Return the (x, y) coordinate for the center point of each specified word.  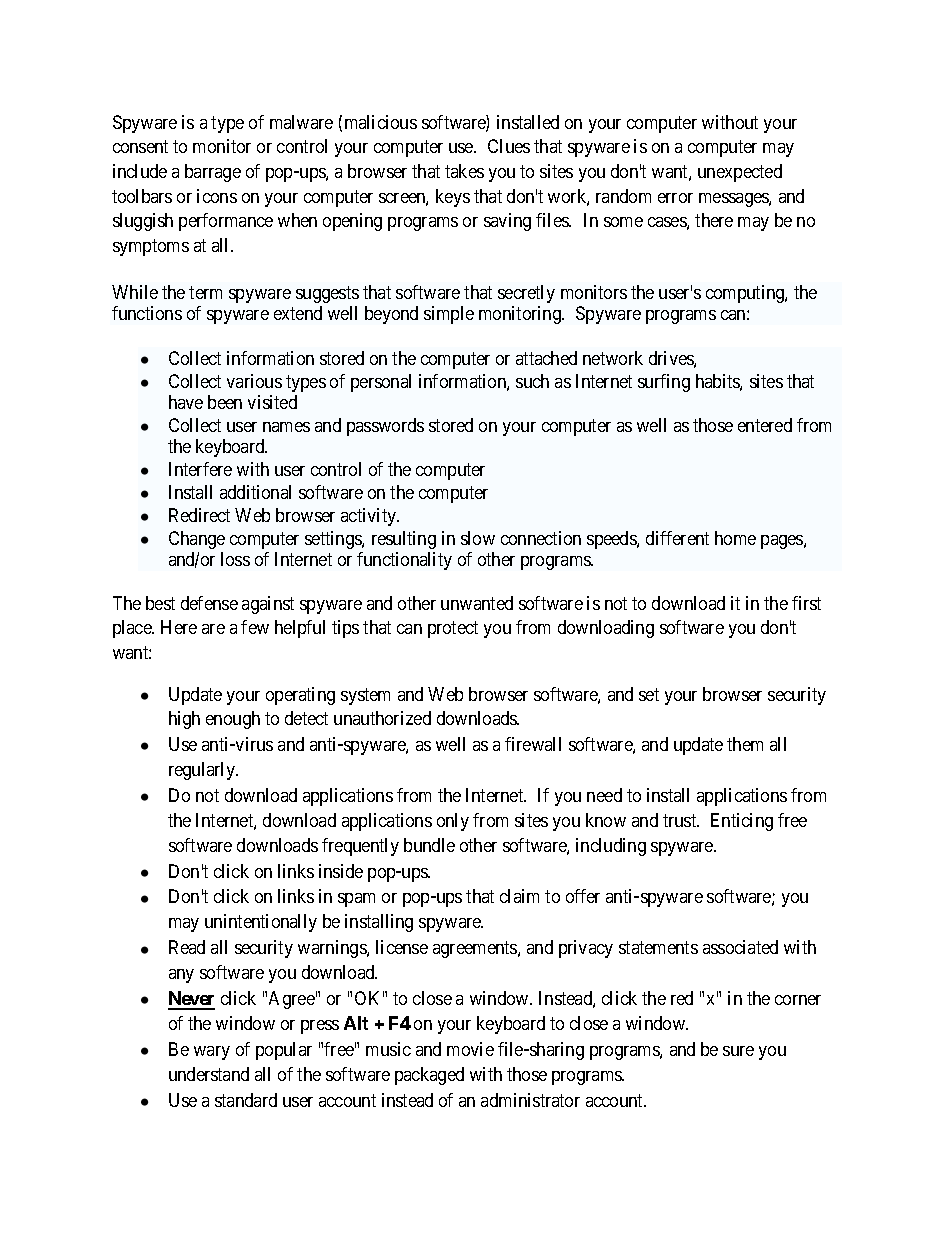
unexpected (740, 173)
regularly (203, 771)
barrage (213, 173)
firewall (533, 744)
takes (464, 171)
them (745, 744)
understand (209, 1074)
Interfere (200, 469)
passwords (385, 427)
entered (765, 425)
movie (470, 1049)
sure (738, 1051)
